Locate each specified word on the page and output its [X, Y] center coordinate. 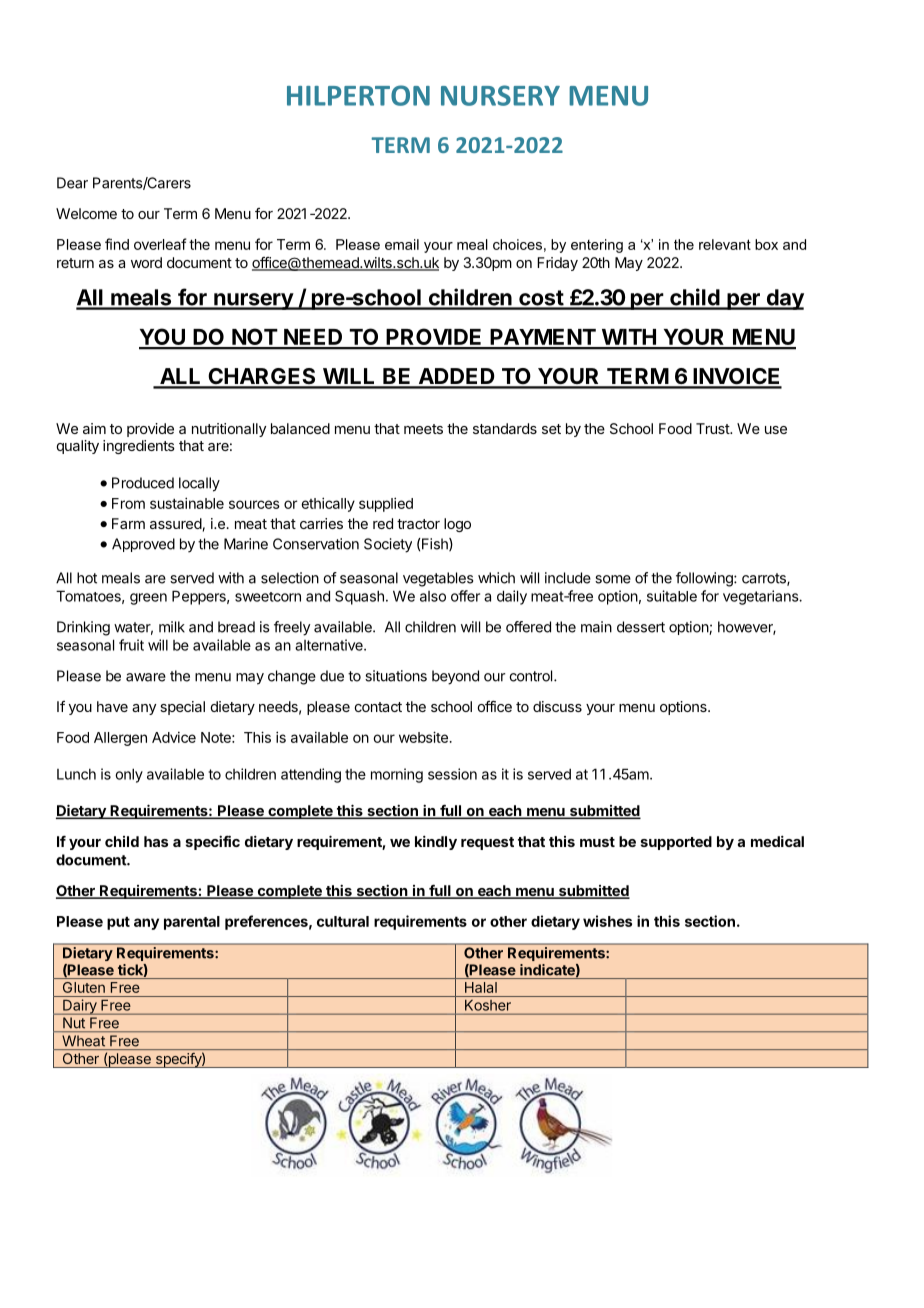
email [402, 244]
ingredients [139, 447]
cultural [343, 921]
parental [192, 923]
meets [423, 429]
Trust [713, 428]
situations [396, 676]
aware [146, 677]
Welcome [86, 213]
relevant [725, 244]
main [596, 627]
